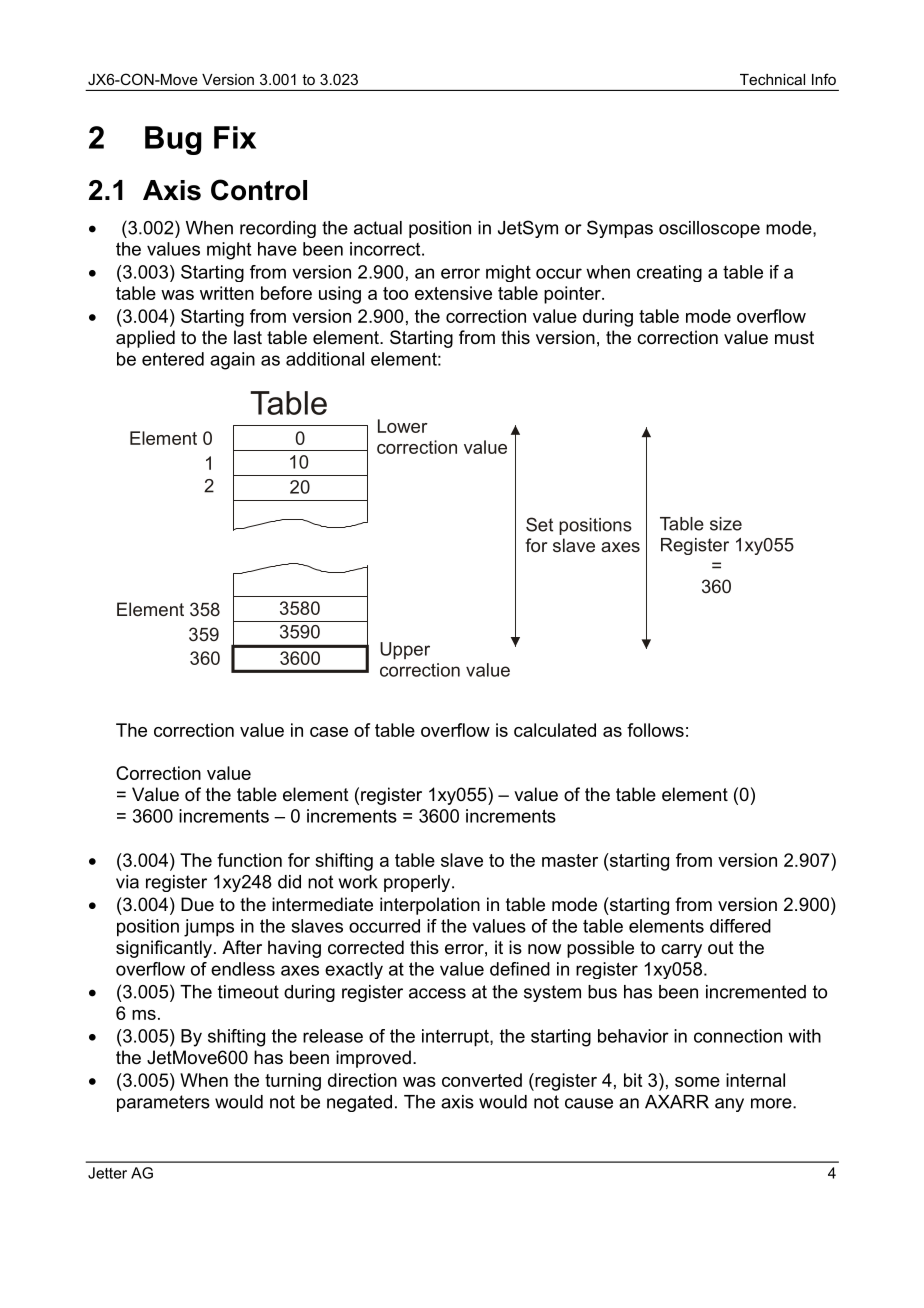 The width and height of the screenshot is (924, 1308). What do you see at coordinates (329, 732) in the screenshot?
I see `case` at bounding box center [329, 732].
